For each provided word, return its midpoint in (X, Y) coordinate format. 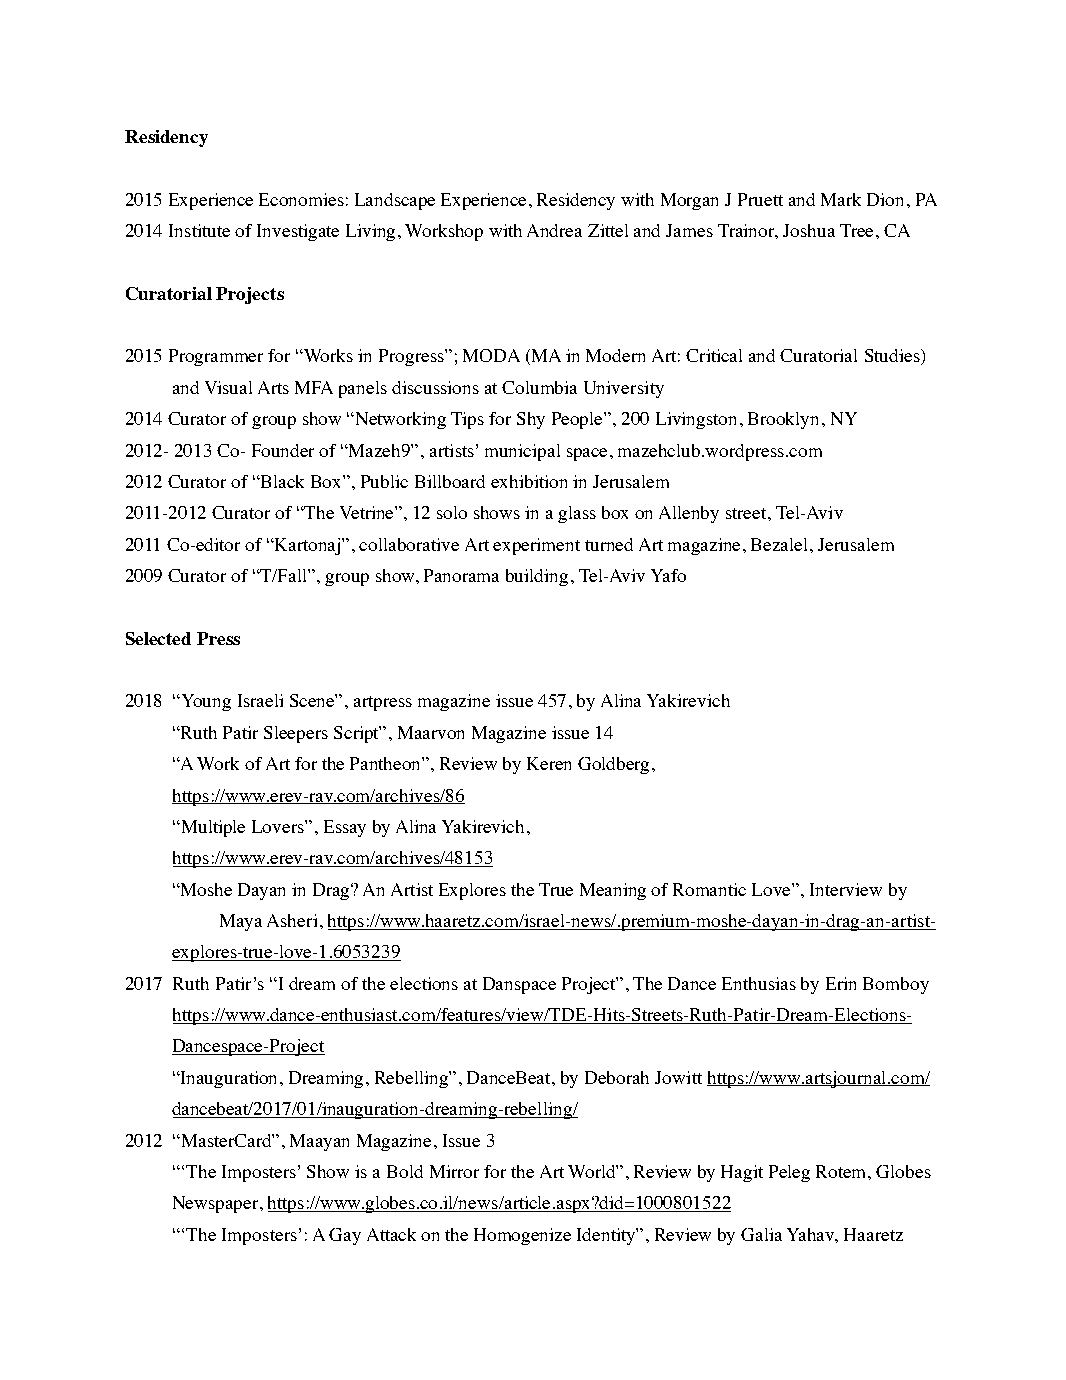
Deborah (617, 1077)
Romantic (709, 889)
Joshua (809, 230)
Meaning (613, 891)
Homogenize (522, 1236)
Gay (345, 1236)
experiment (536, 546)
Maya (241, 922)
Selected (158, 638)
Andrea (554, 230)
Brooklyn (785, 420)
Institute (199, 230)
